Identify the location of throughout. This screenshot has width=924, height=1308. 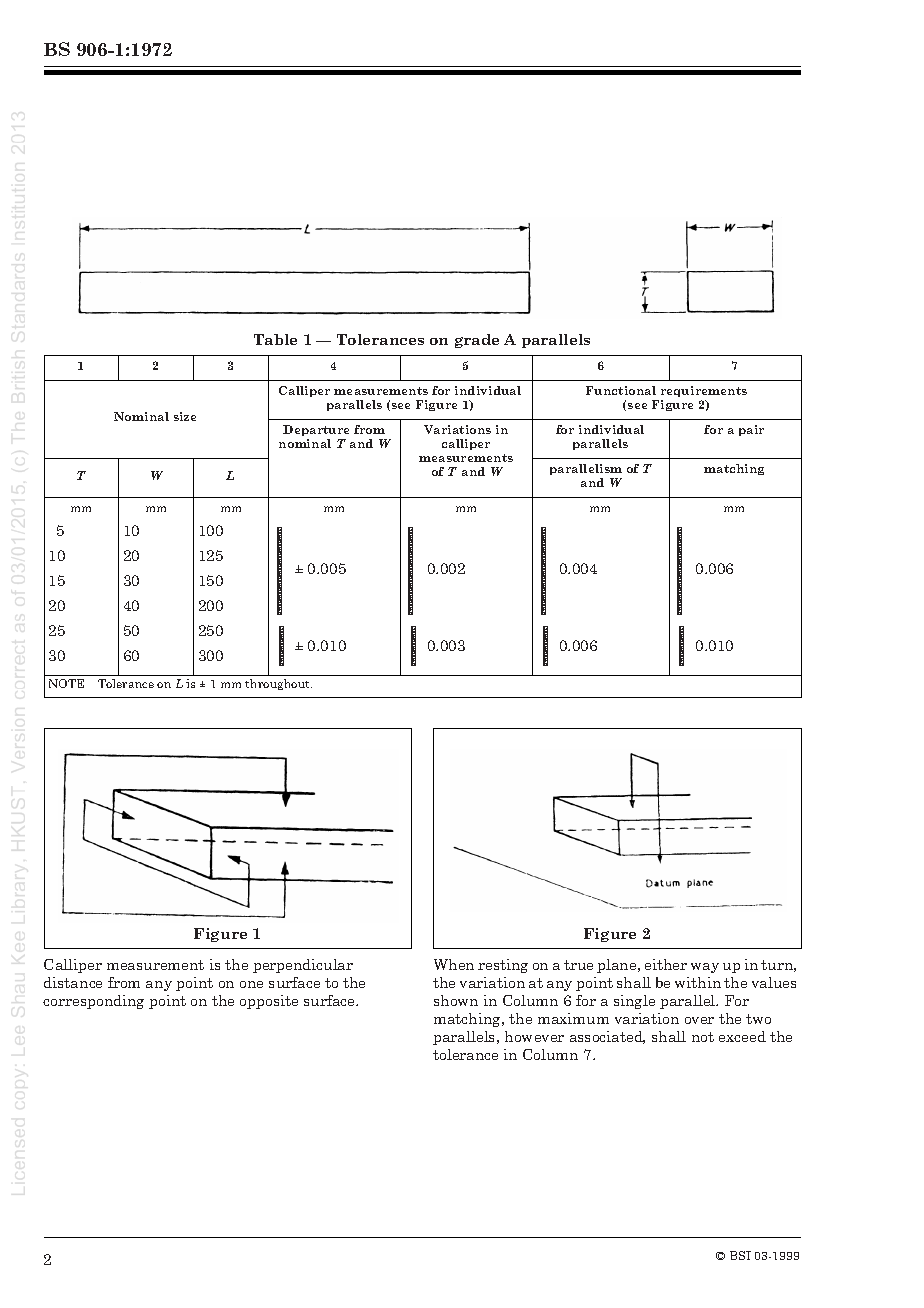
(278, 684).
